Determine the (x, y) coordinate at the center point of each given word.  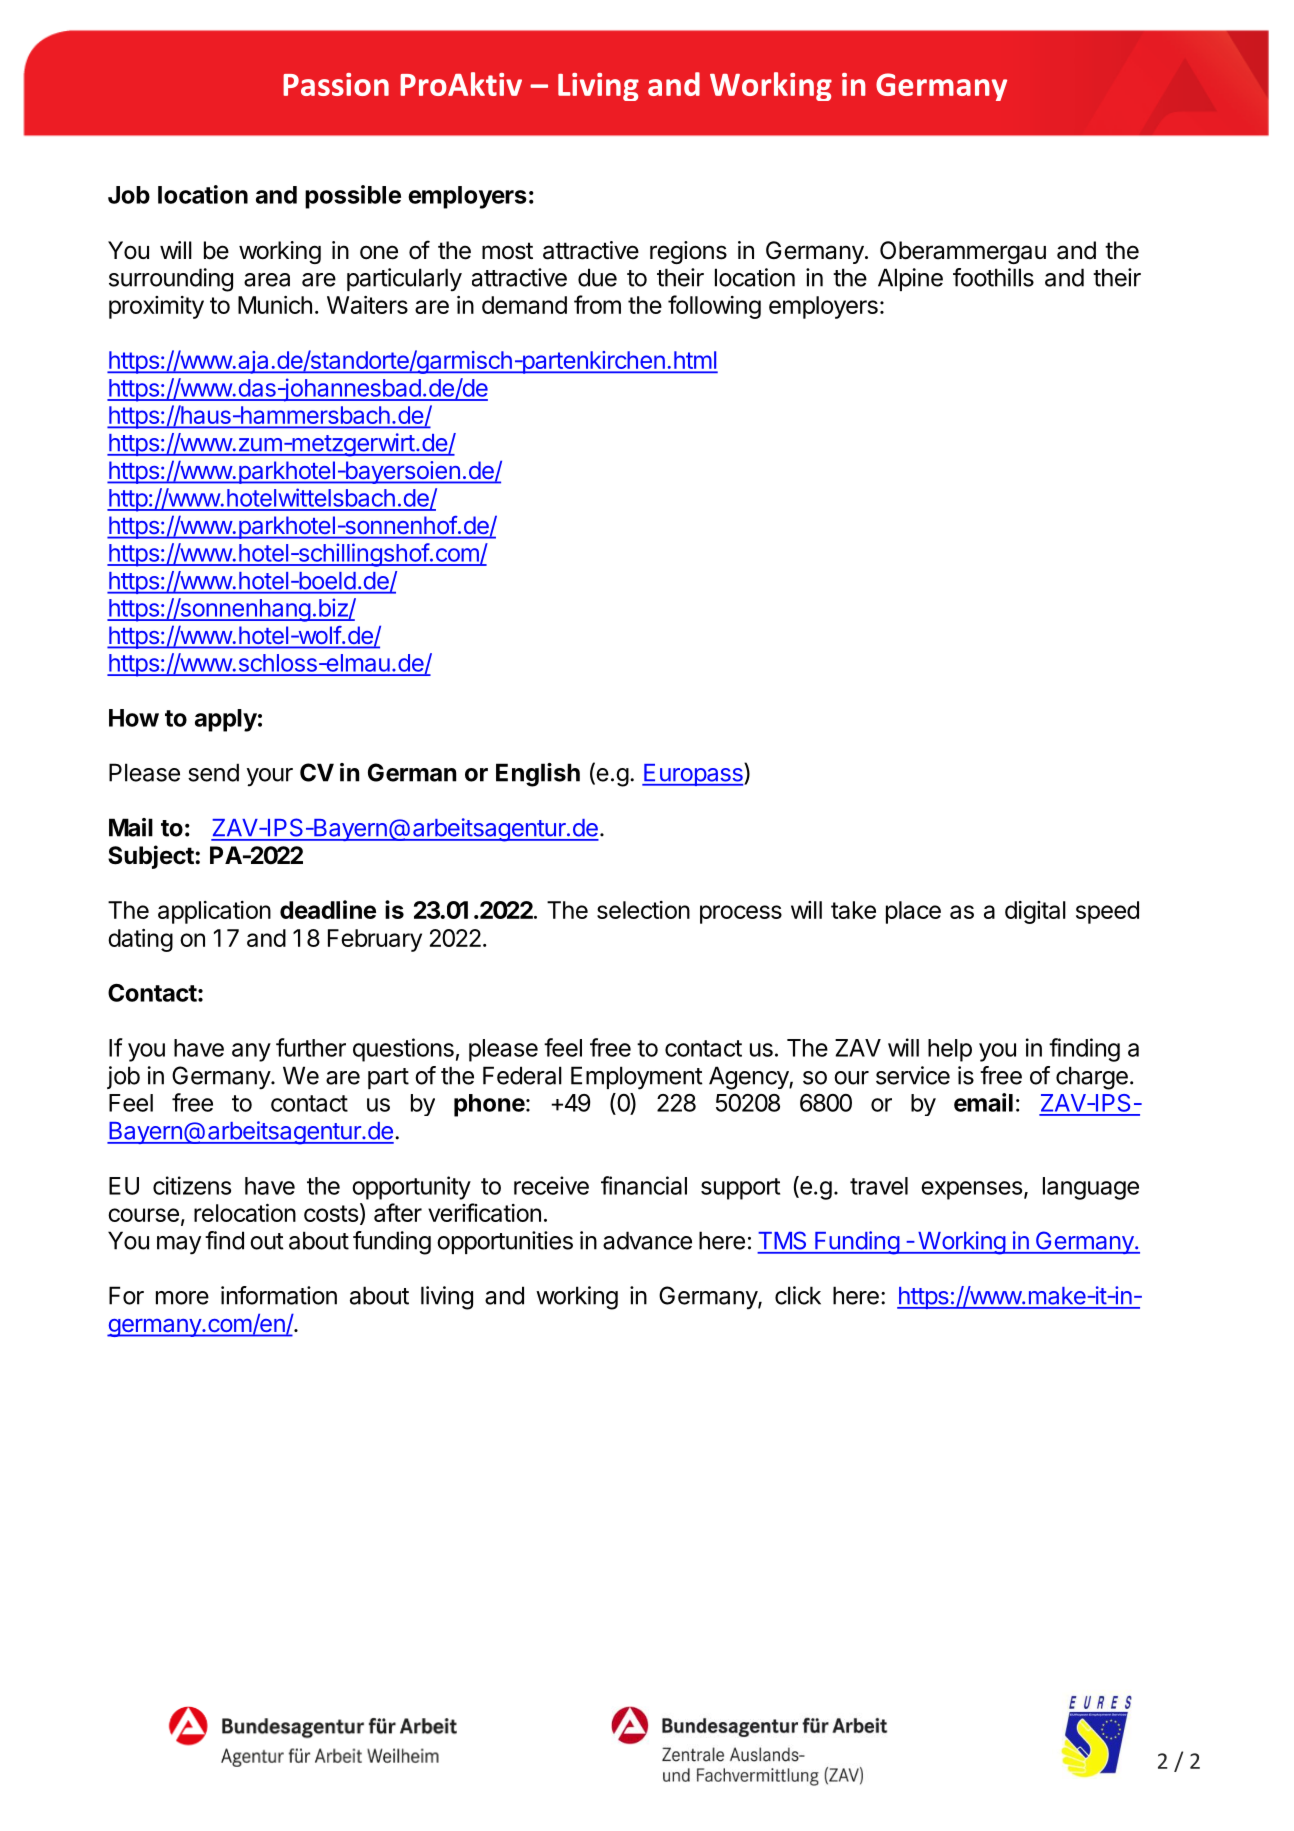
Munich (275, 305)
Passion (336, 84)
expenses (971, 1190)
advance (647, 1240)
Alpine (910, 279)
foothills (993, 277)
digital (1035, 912)
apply (226, 720)
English (538, 775)
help (950, 1050)
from (597, 304)
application (214, 912)
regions (688, 252)
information (279, 1295)
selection (643, 910)
